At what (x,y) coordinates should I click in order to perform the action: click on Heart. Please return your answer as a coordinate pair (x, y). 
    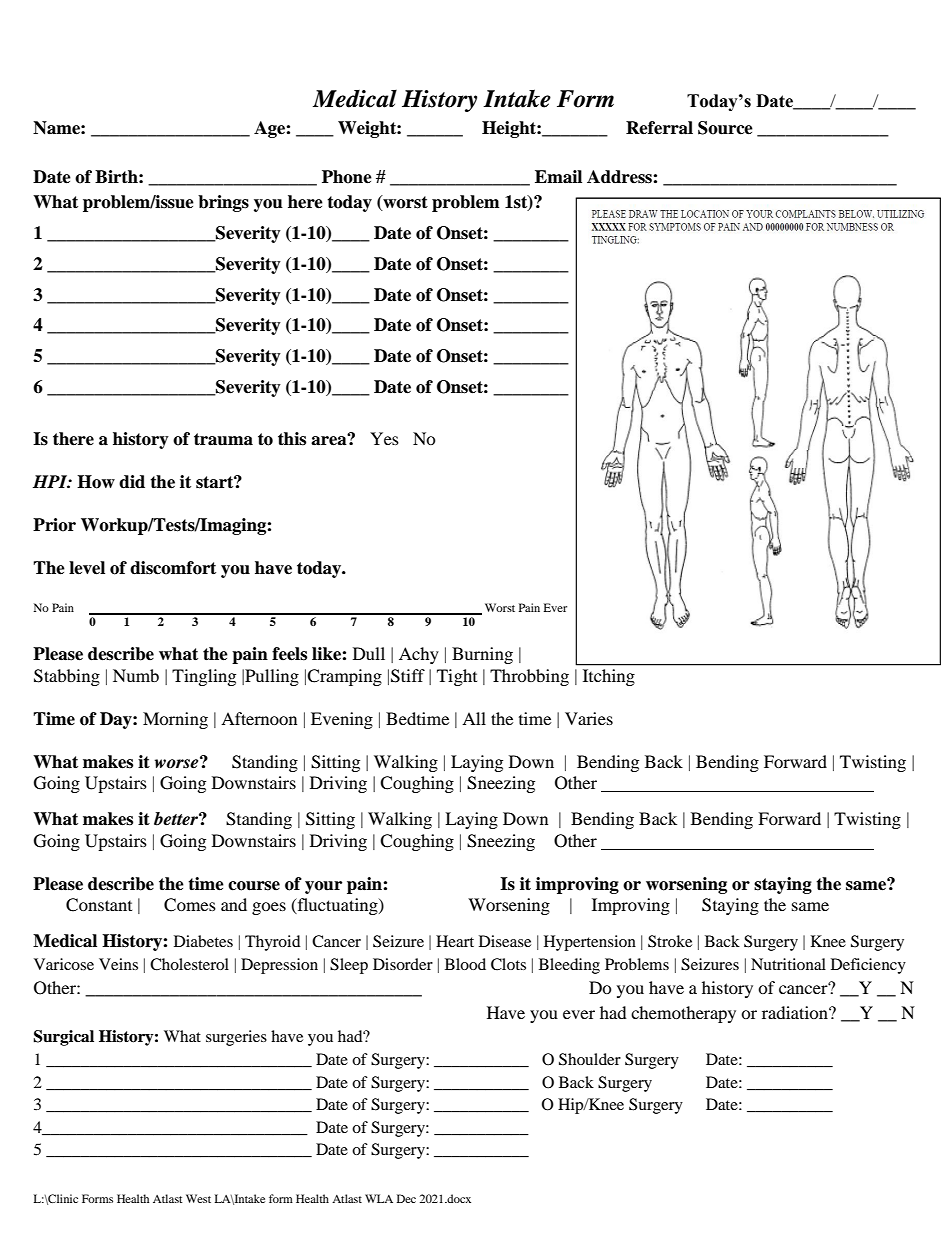
    Looking at the image, I should click on (455, 941).
